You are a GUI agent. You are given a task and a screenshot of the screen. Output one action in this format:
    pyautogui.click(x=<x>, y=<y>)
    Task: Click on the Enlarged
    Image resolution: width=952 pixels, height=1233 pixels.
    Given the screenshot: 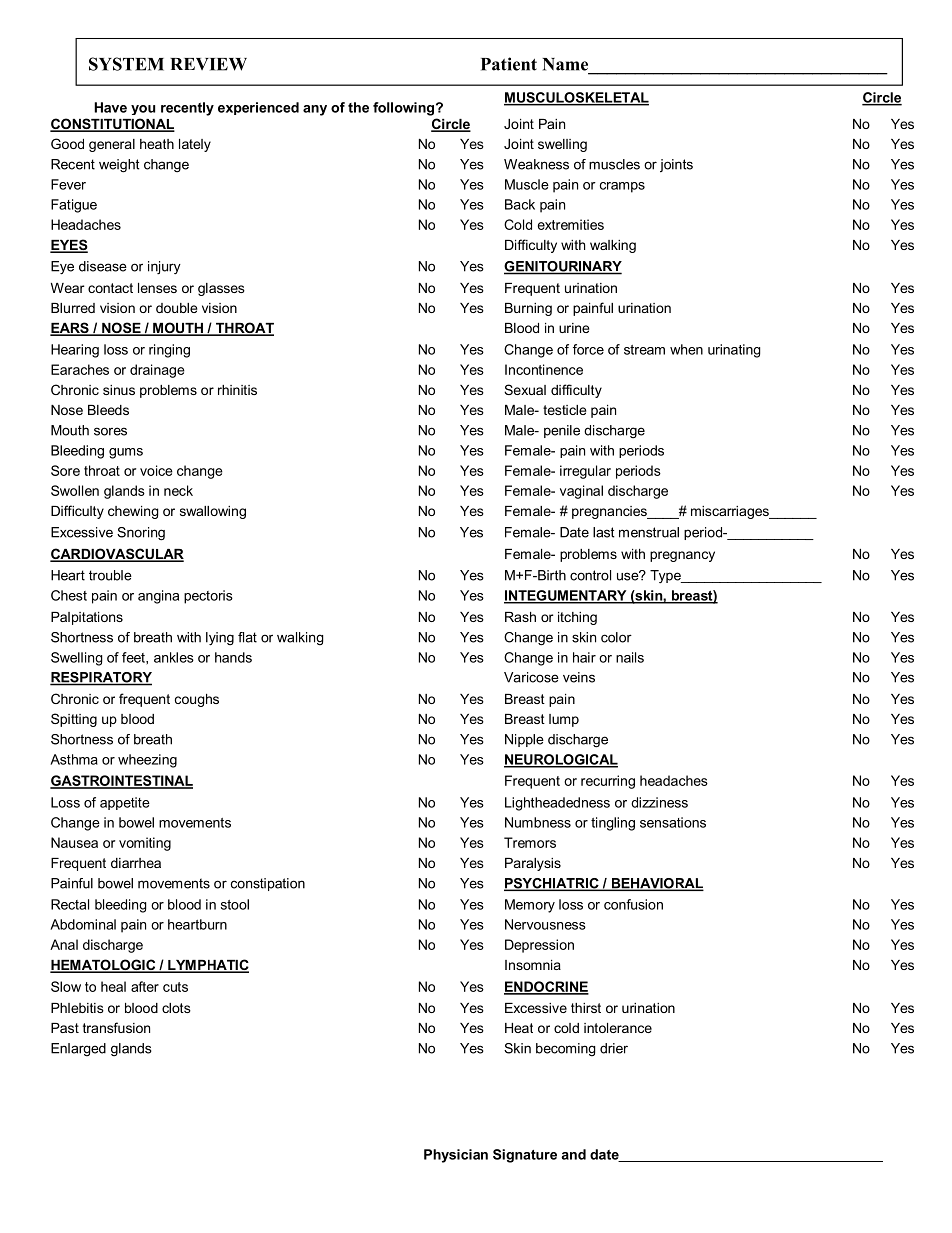 What is the action you would take?
    pyautogui.click(x=78, y=1049)
